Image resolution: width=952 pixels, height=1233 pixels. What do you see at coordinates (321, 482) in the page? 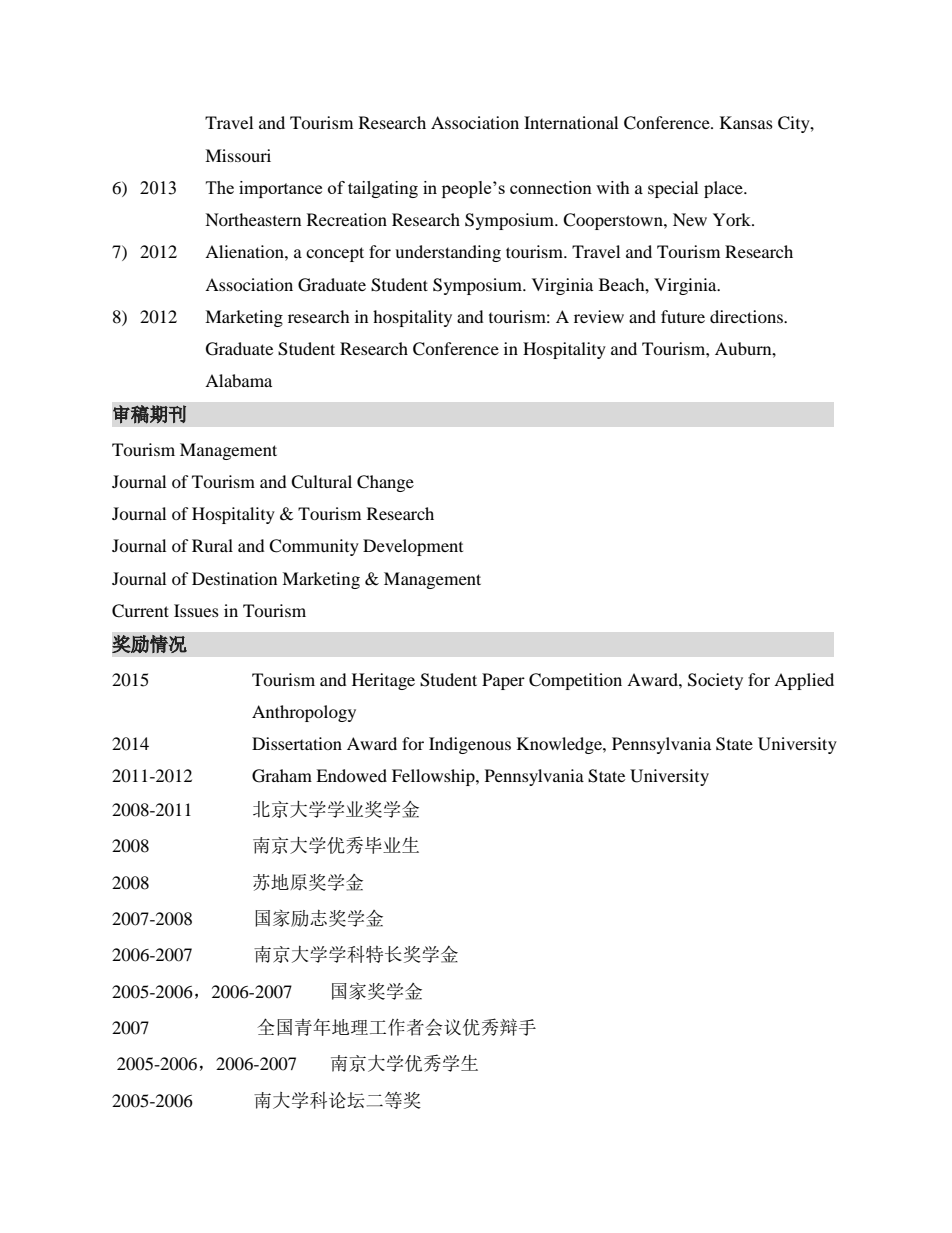
I see `Cultural` at bounding box center [321, 482].
